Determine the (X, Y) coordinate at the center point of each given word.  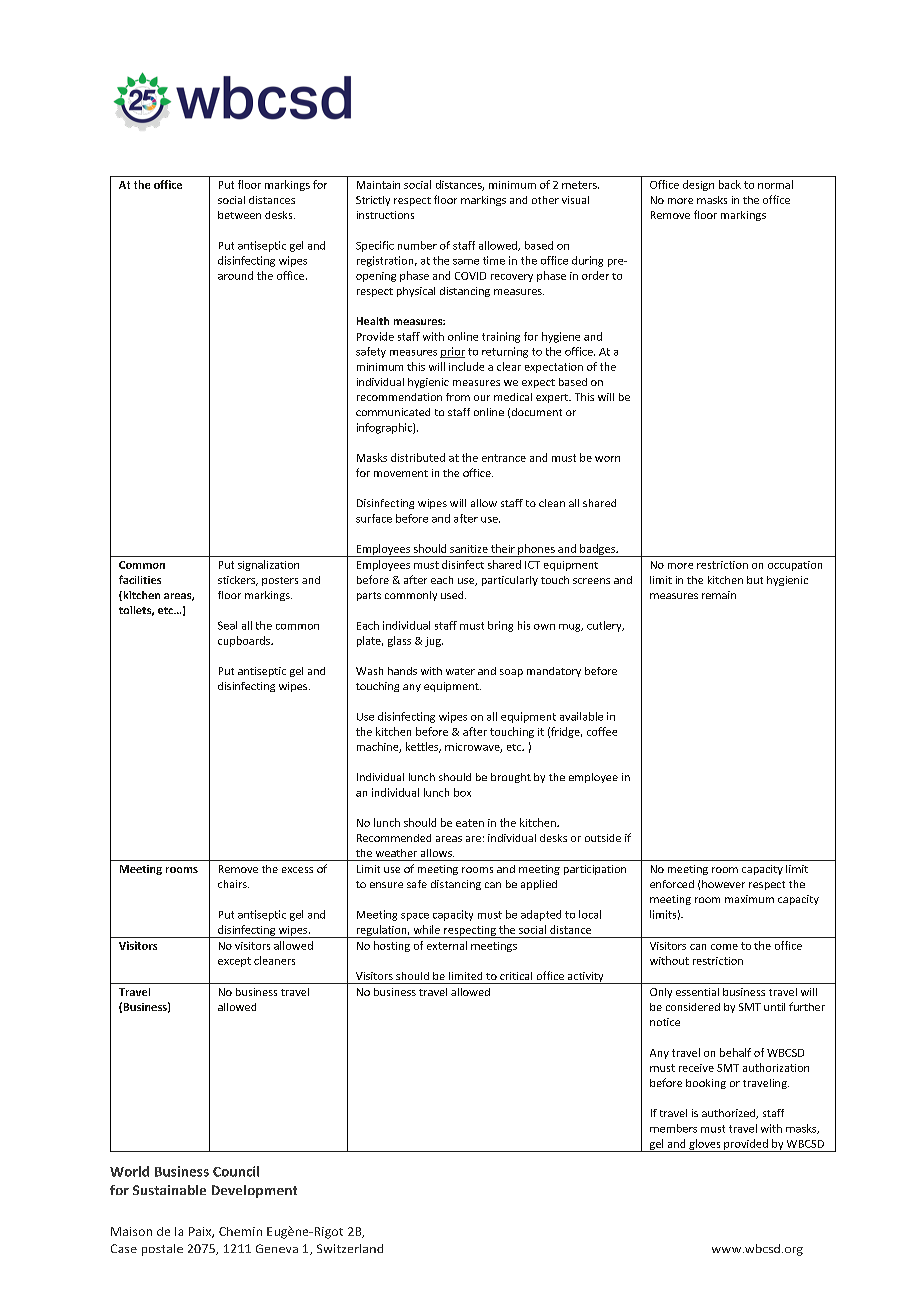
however (723, 884)
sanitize (469, 549)
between (239, 215)
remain (719, 595)
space (415, 917)
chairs (233, 884)
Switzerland (350, 1248)
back (730, 184)
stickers (238, 581)
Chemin (240, 1231)
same (466, 262)
